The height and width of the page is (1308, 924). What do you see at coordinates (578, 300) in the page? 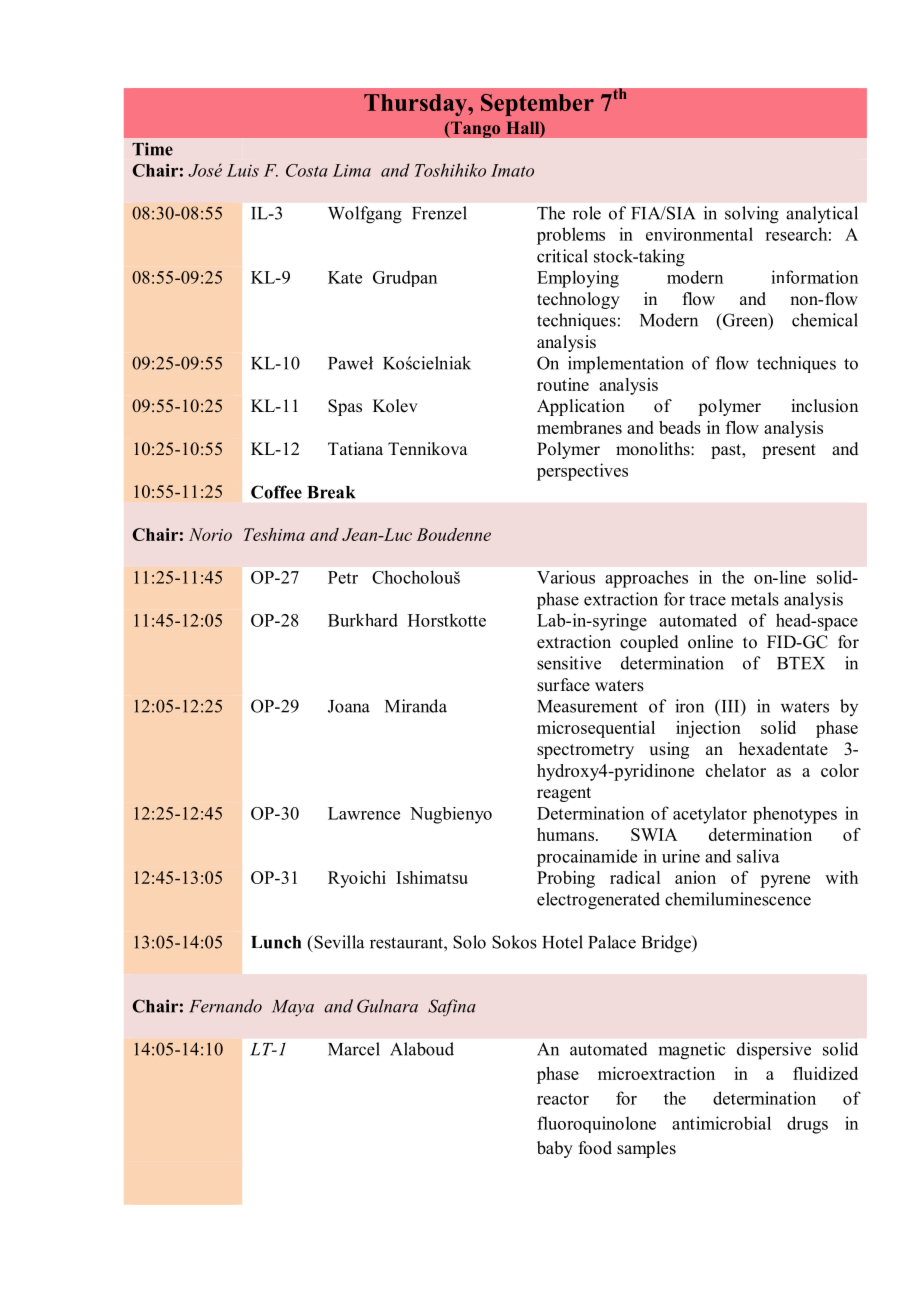
I see `technology` at bounding box center [578, 300].
